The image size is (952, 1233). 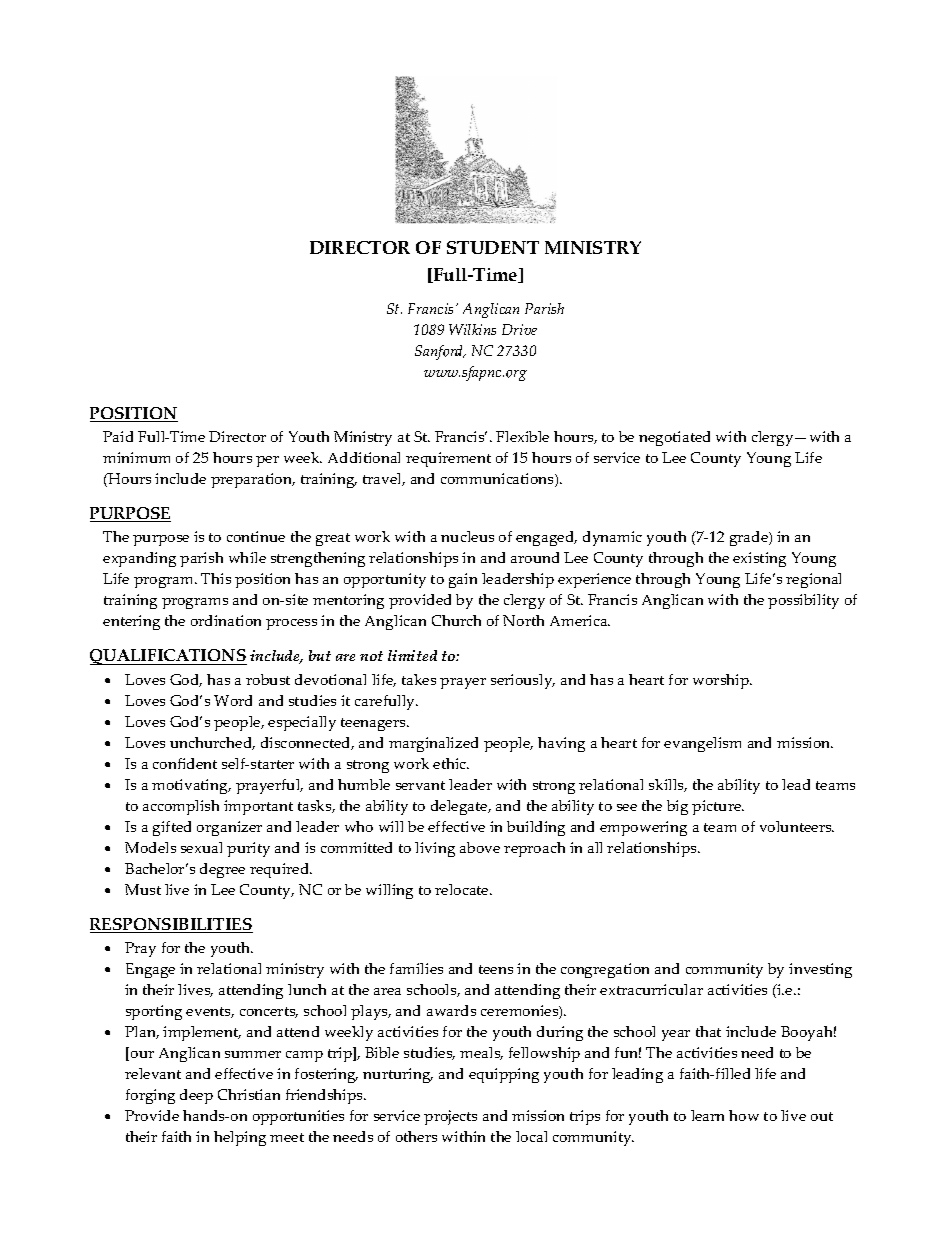 I want to click on Word, so click(x=233, y=700).
